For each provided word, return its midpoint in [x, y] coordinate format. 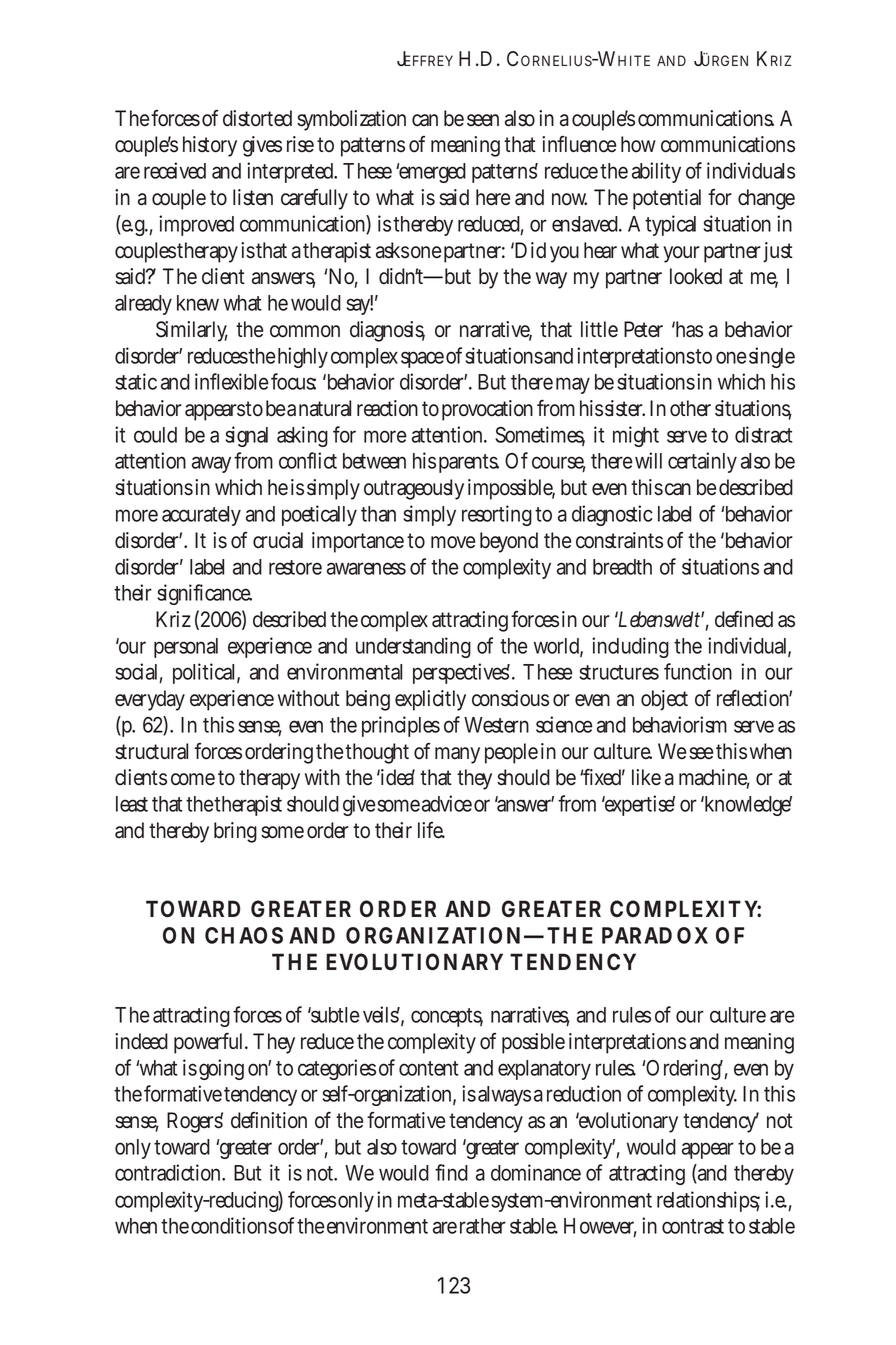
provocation [487, 410]
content [429, 1068]
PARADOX [655, 935]
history [210, 146]
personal [186, 648]
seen [483, 120]
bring [235, 832]
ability [656, 172]
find [451, 1172]
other [690, 408]
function [698, 671]
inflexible [232, 381]
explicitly [430, 700]
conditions [234, 1225]
